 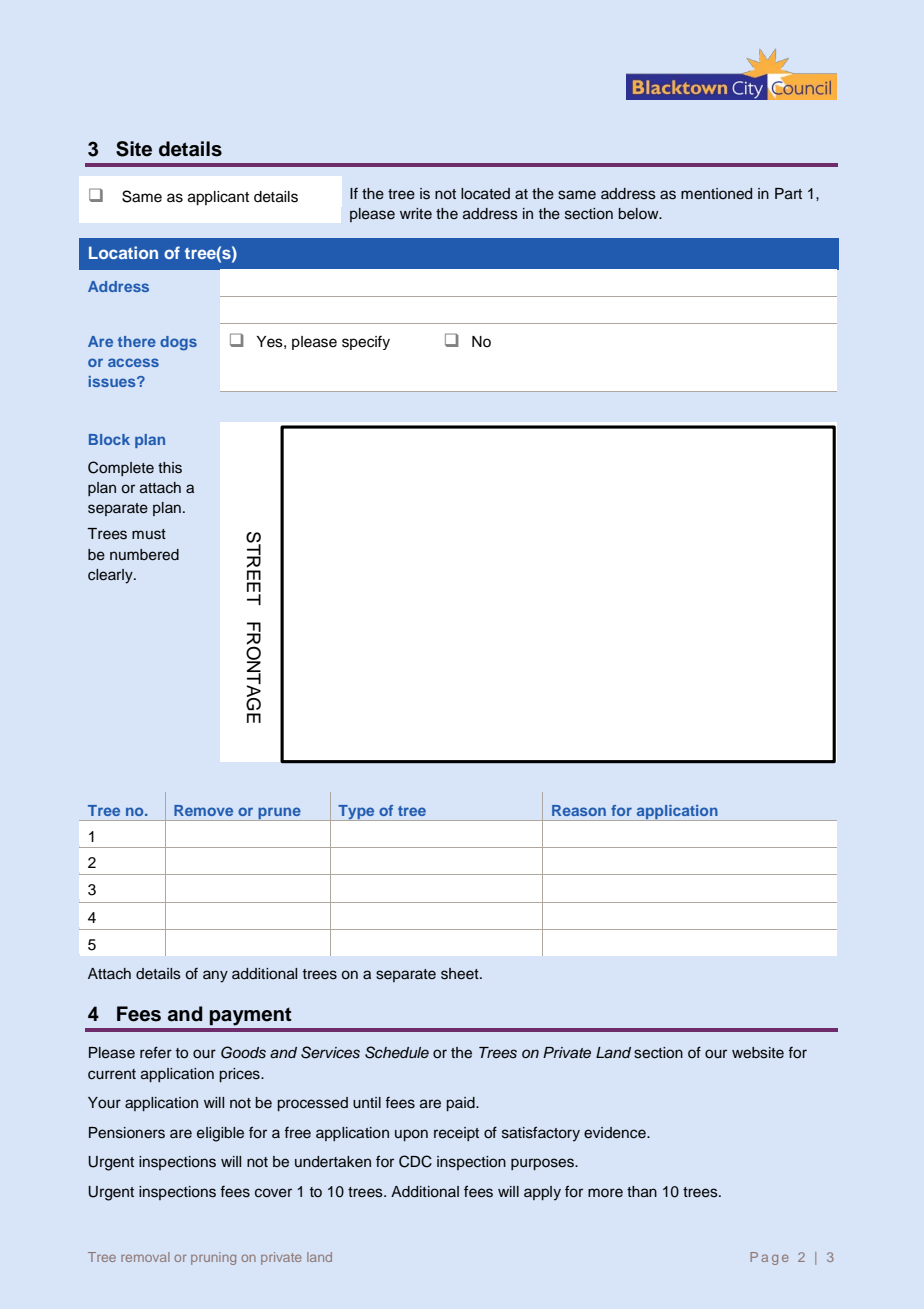 I want to click on pruning, so click(x=213, y=1258).
